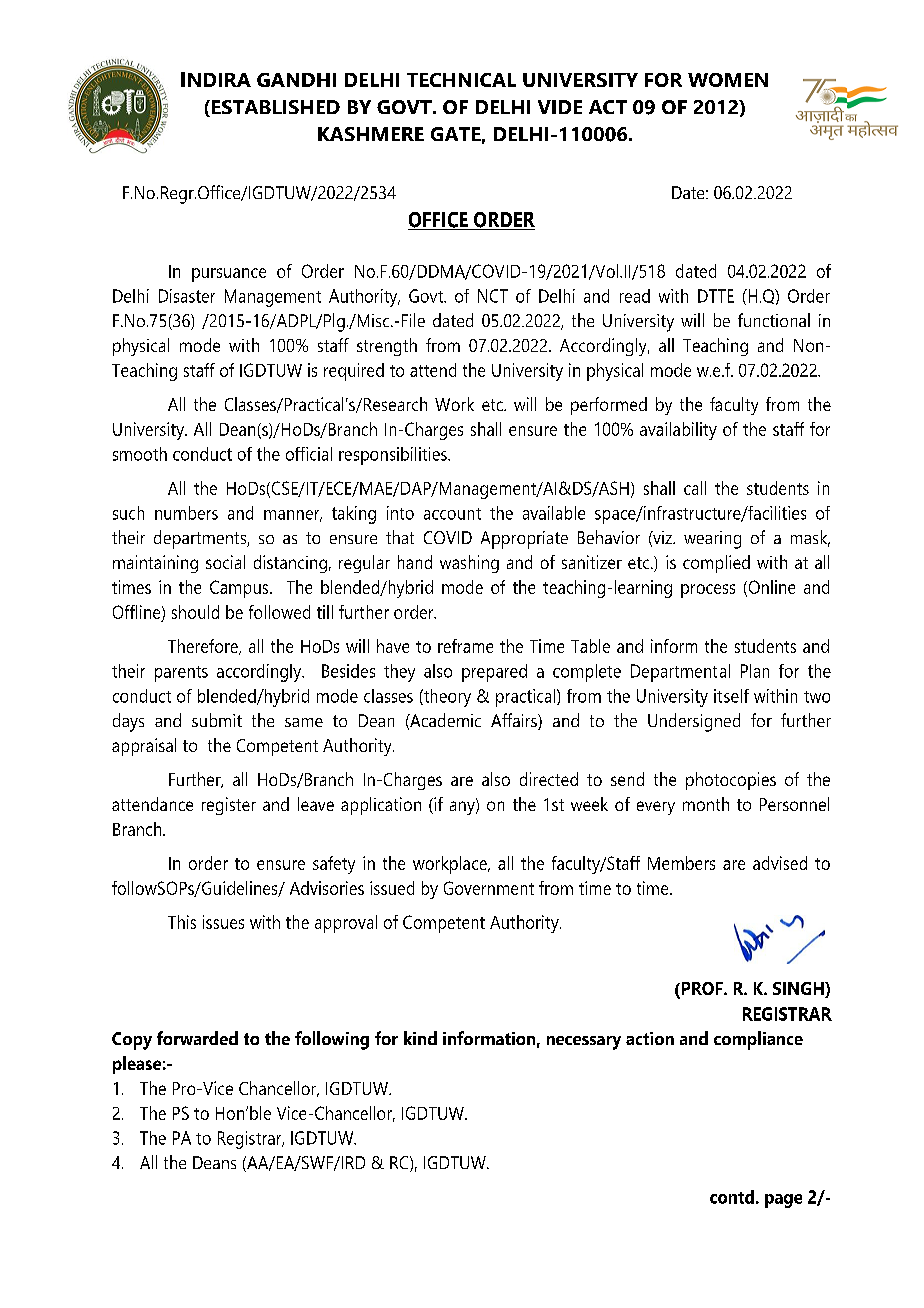 The image size is (924, 1308). What do you see at coordinates (186, 513) in the page?
I see `numbers` at bounding box center [186, 513].
